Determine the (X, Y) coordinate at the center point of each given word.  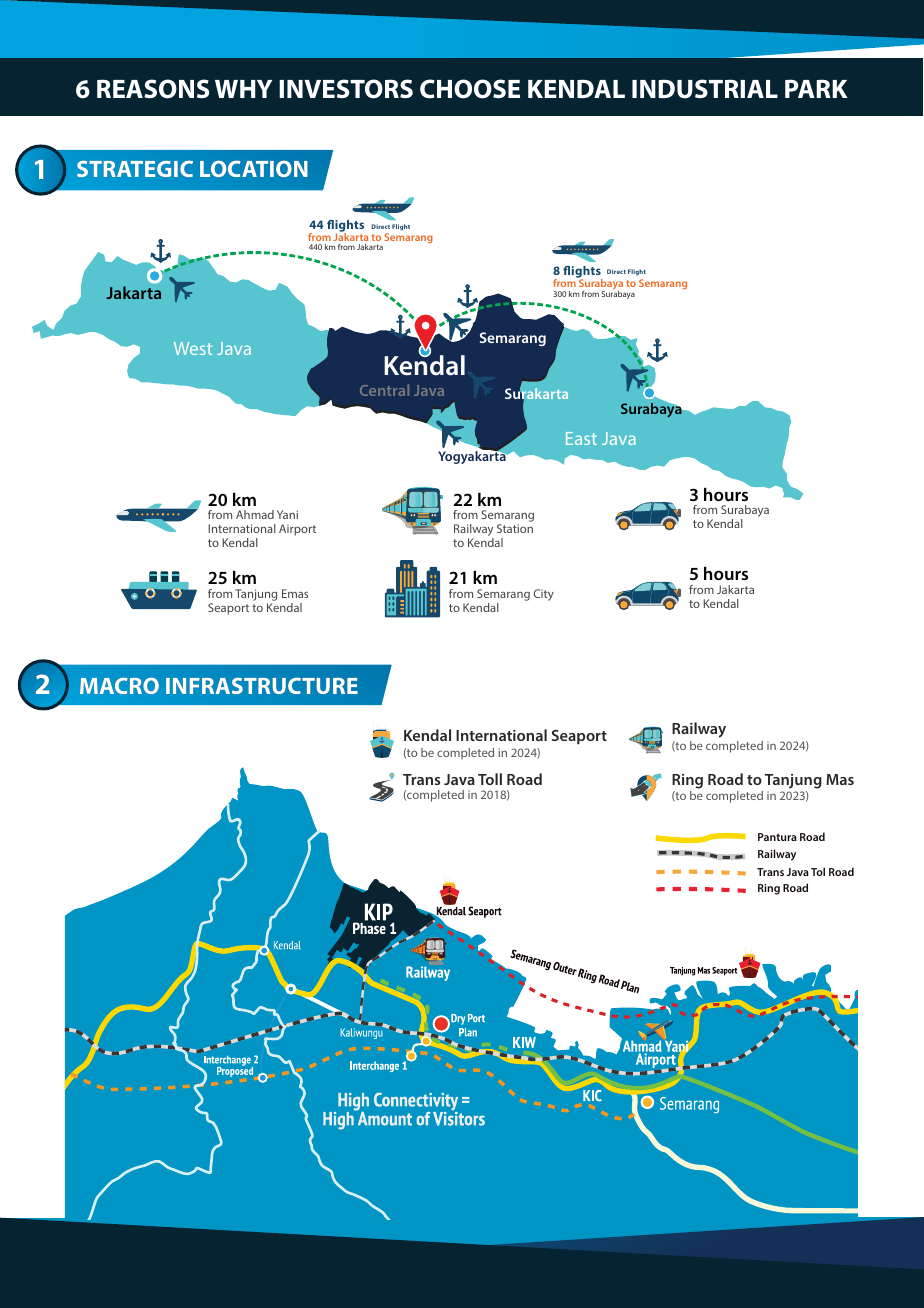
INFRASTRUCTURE (262, 686)
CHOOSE (470, 89)
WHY (243, 89)
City (544, 595)
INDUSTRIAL (705, 89)
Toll (490, 779)
